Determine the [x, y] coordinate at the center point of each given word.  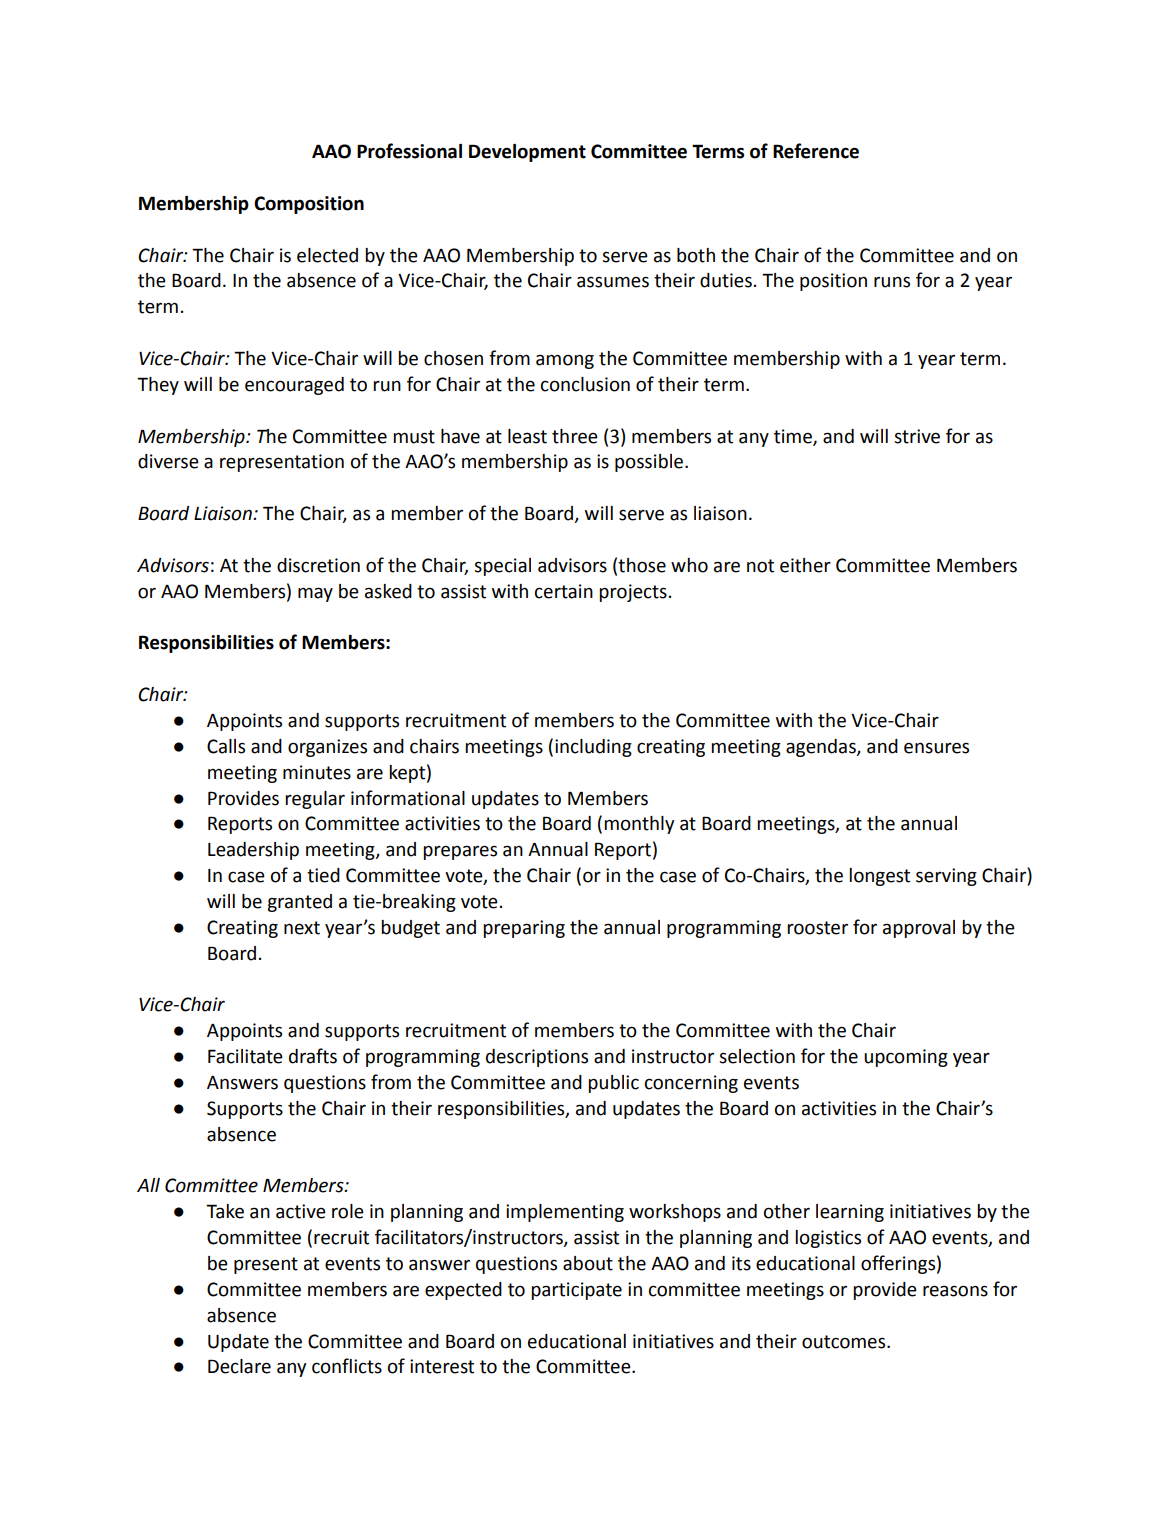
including [593, 748]
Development [527, 153]
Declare [239, 1366]
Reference [816, 151]
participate [576, 1291]
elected [327, 255]
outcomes [845, 1342]
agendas [822, 748]
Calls [226, 746]
